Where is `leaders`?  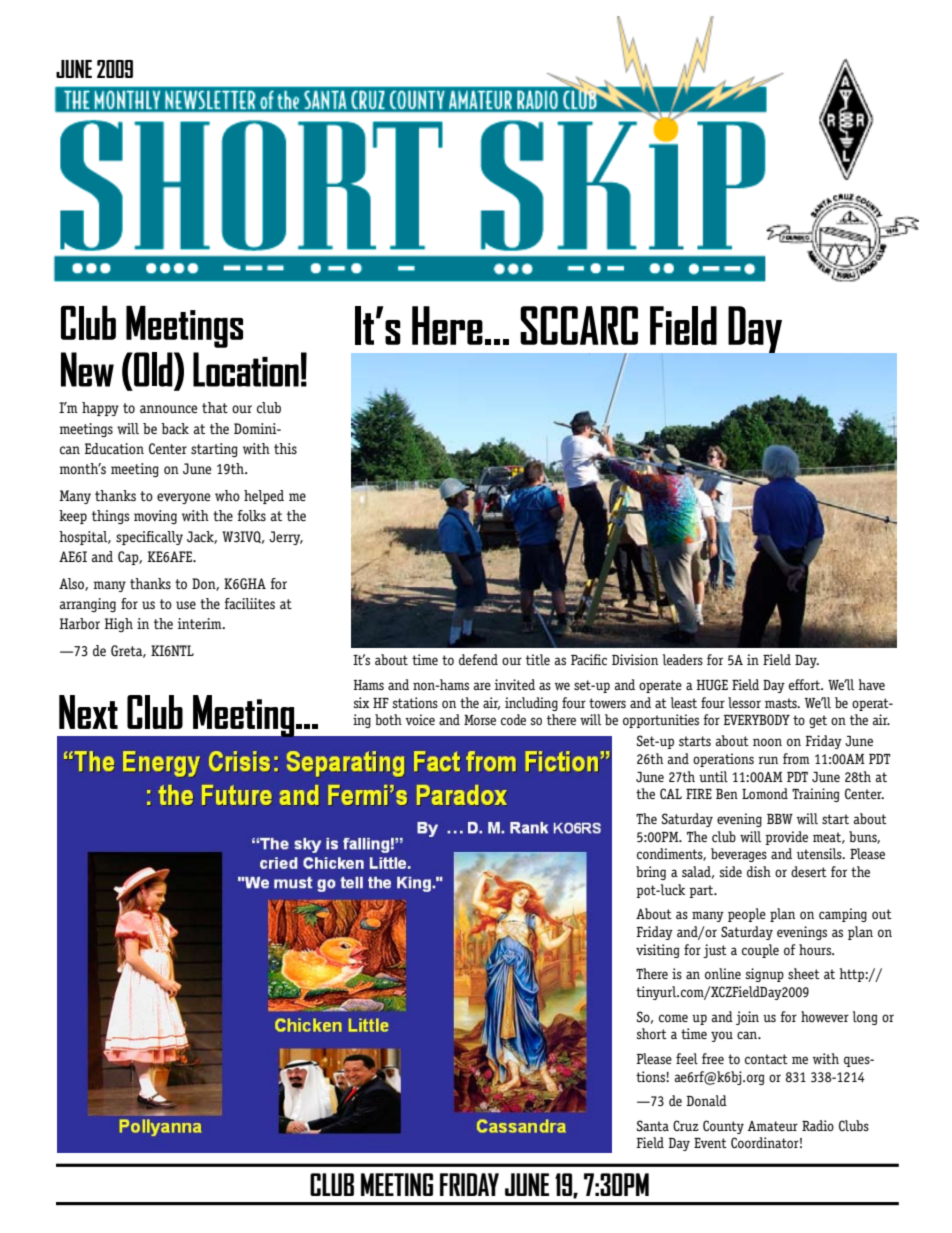 leaders is located at coordinates (683, 659).
